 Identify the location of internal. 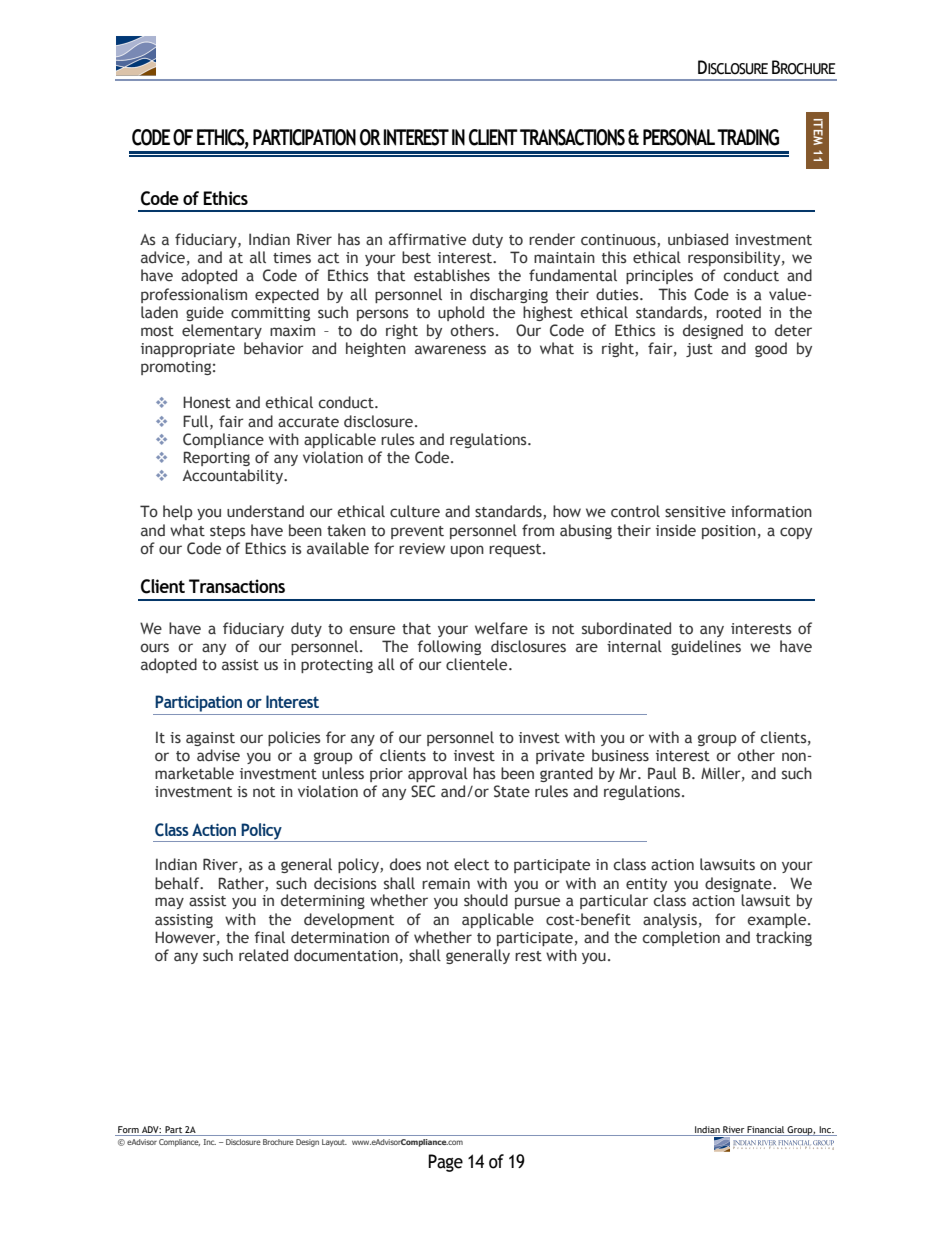
(634, 646).
